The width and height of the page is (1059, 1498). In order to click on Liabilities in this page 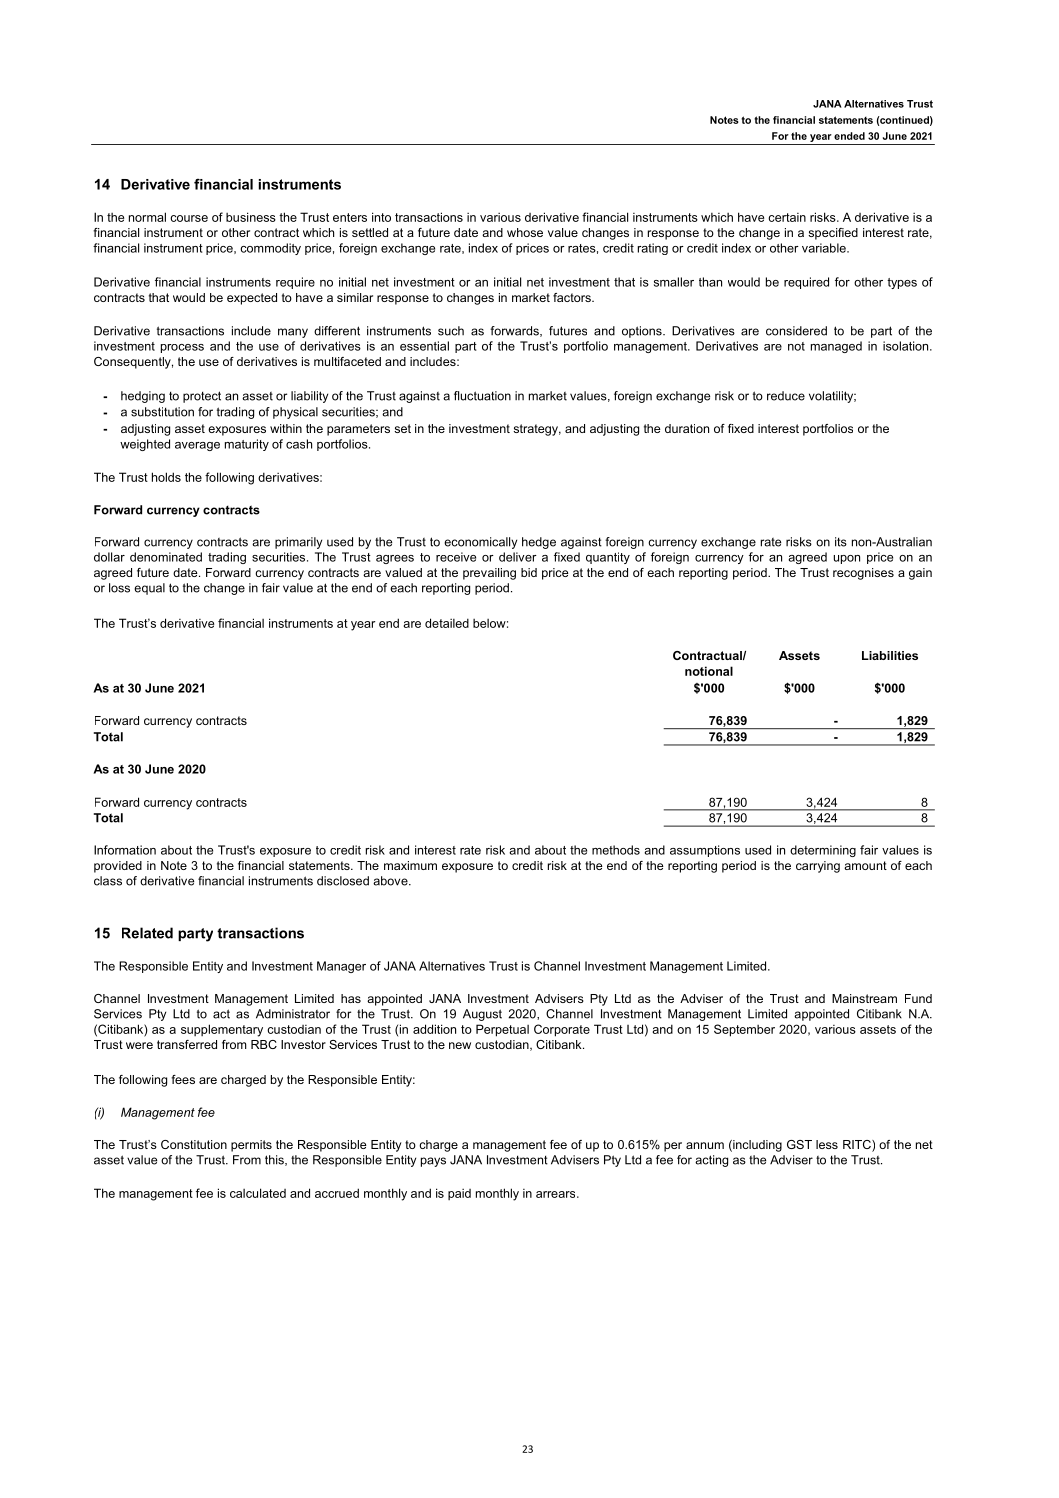, I will do `click(890, 655)`.
